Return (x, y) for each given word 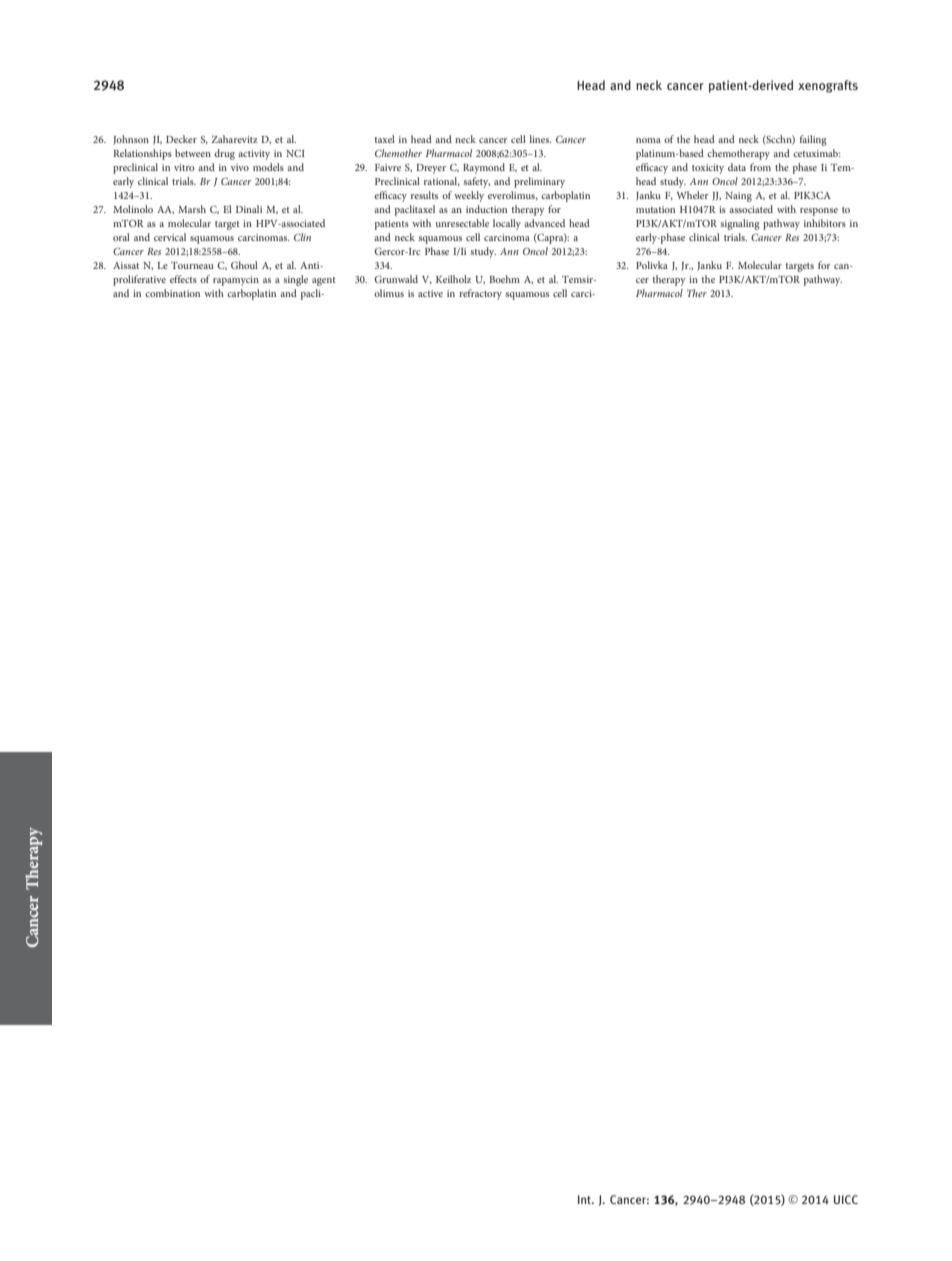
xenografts (828, 86)
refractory (480, 294)
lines (540, 139)
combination (172, 293)
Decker (181, 139)
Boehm (504, 279)
